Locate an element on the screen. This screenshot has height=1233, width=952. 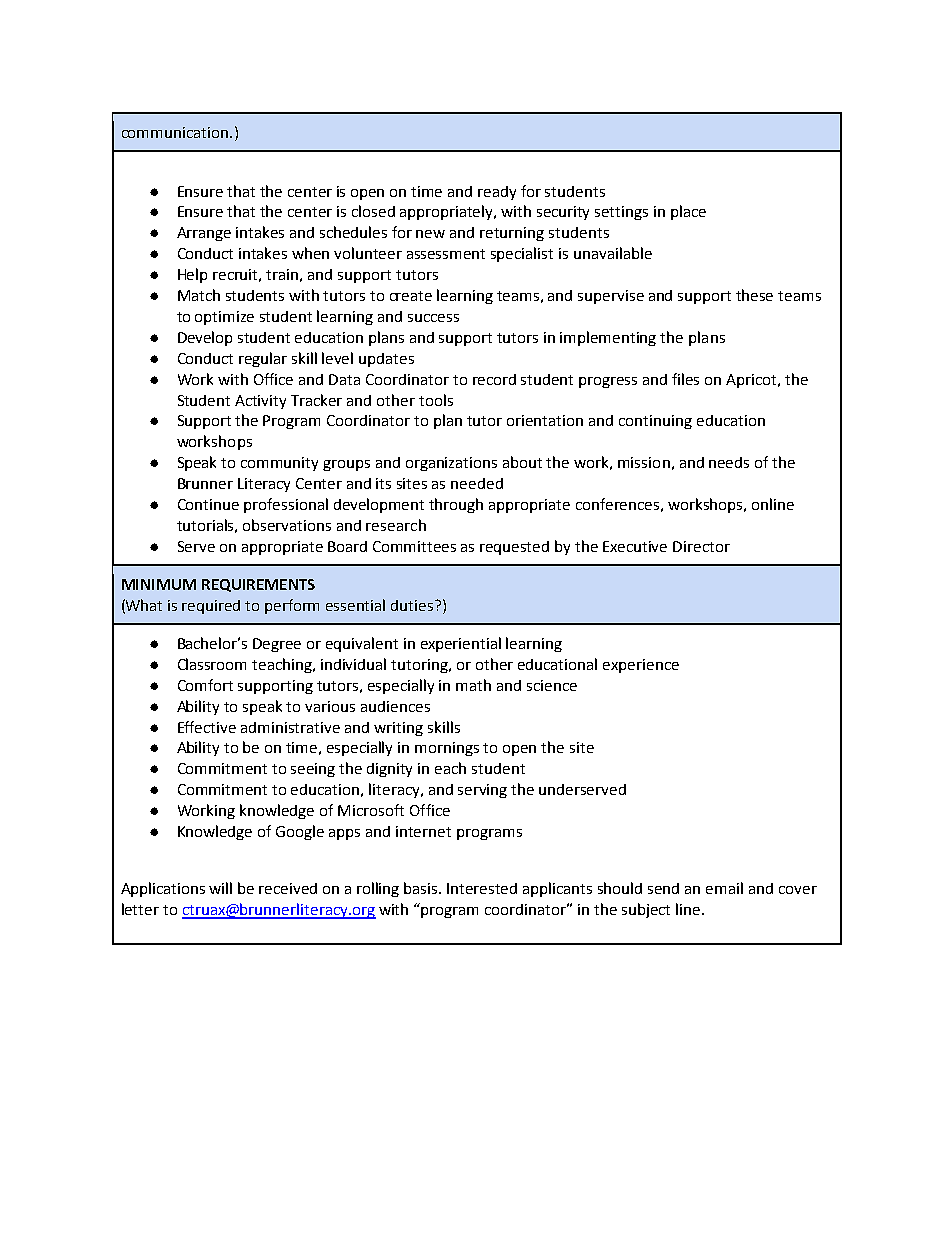
math is located at coordinates (473, 685).
